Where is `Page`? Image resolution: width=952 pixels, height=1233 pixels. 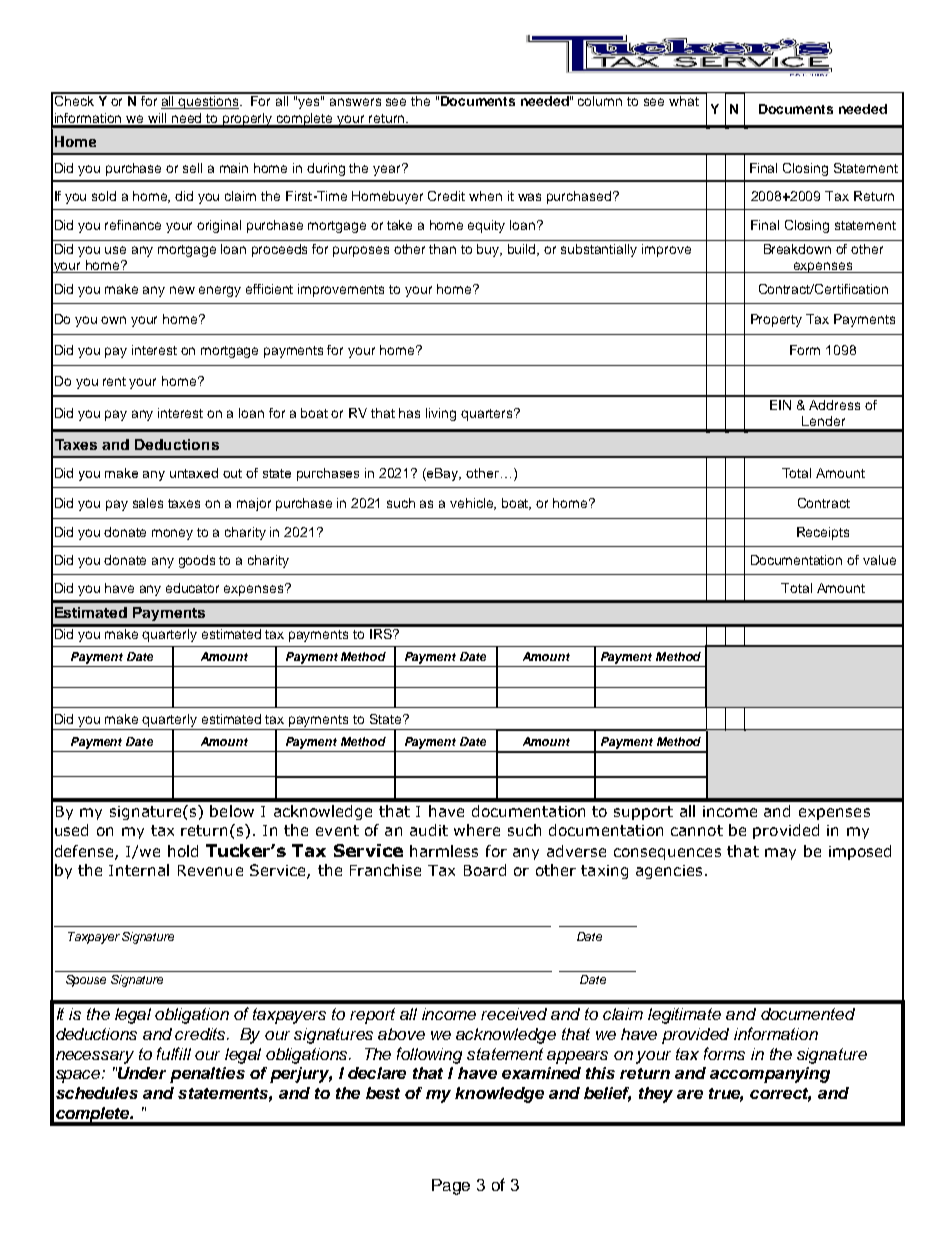
Page is located at coordinates (451, 1187).
